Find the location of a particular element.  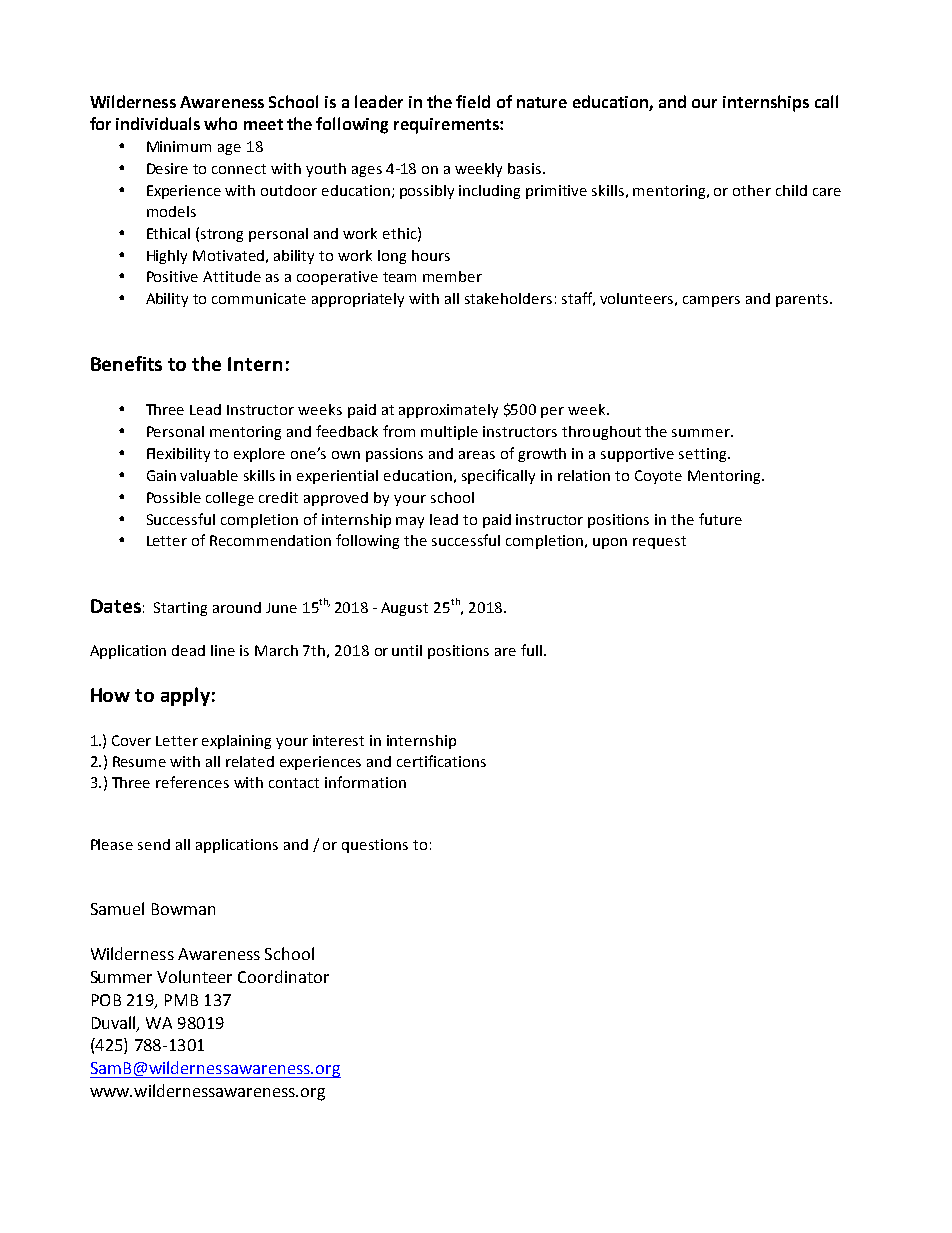

approximately is located at coordinates (448, 411).
